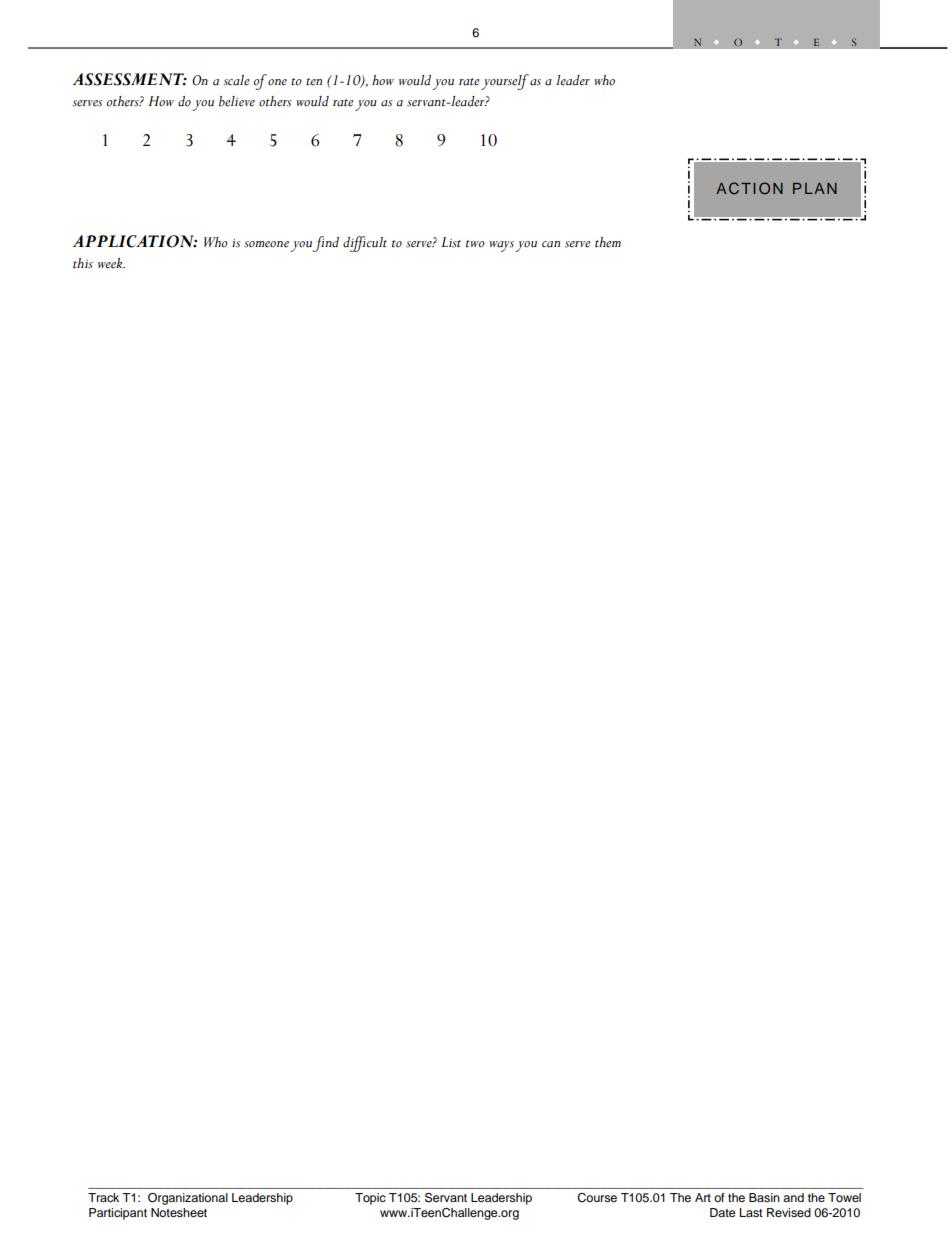 Image resolution: width=952 pixels, height=1233 pixels. What do you see at coordinates (501, 246) in the page?
I see `ways` at bounding box center [501, 246].
